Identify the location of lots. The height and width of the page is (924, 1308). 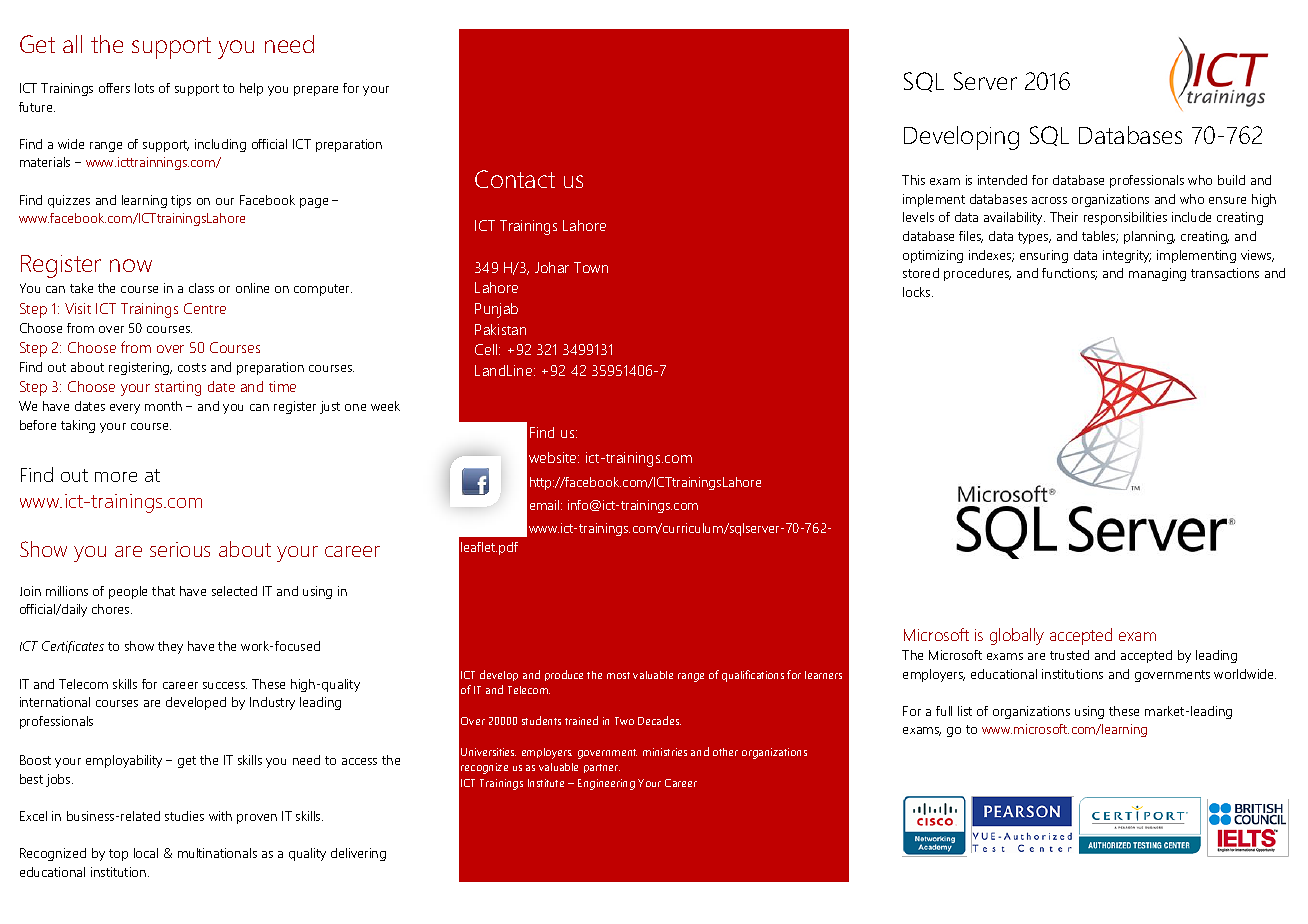
(144, 88).
